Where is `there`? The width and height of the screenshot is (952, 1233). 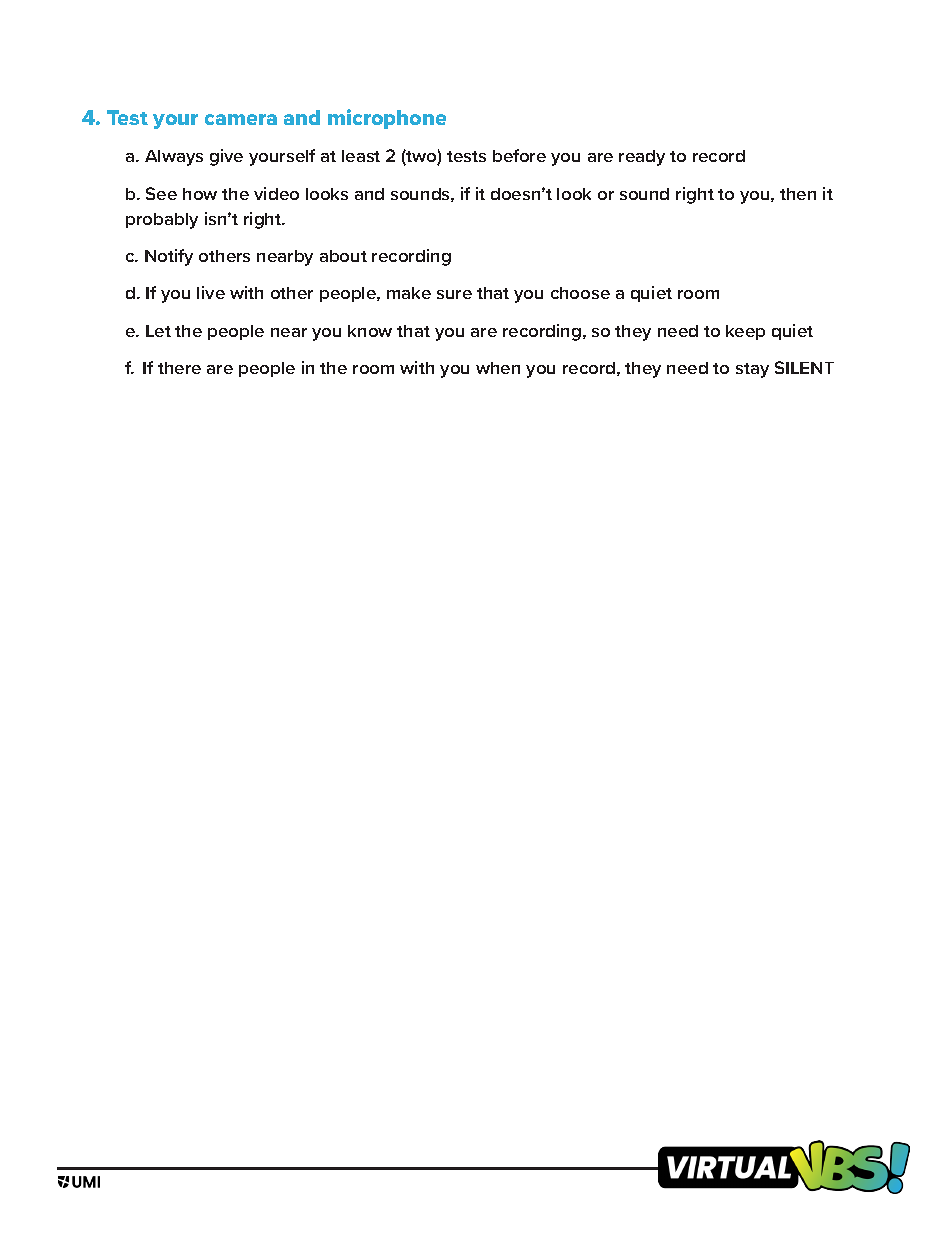
there is located at coordinates (179, 368).
